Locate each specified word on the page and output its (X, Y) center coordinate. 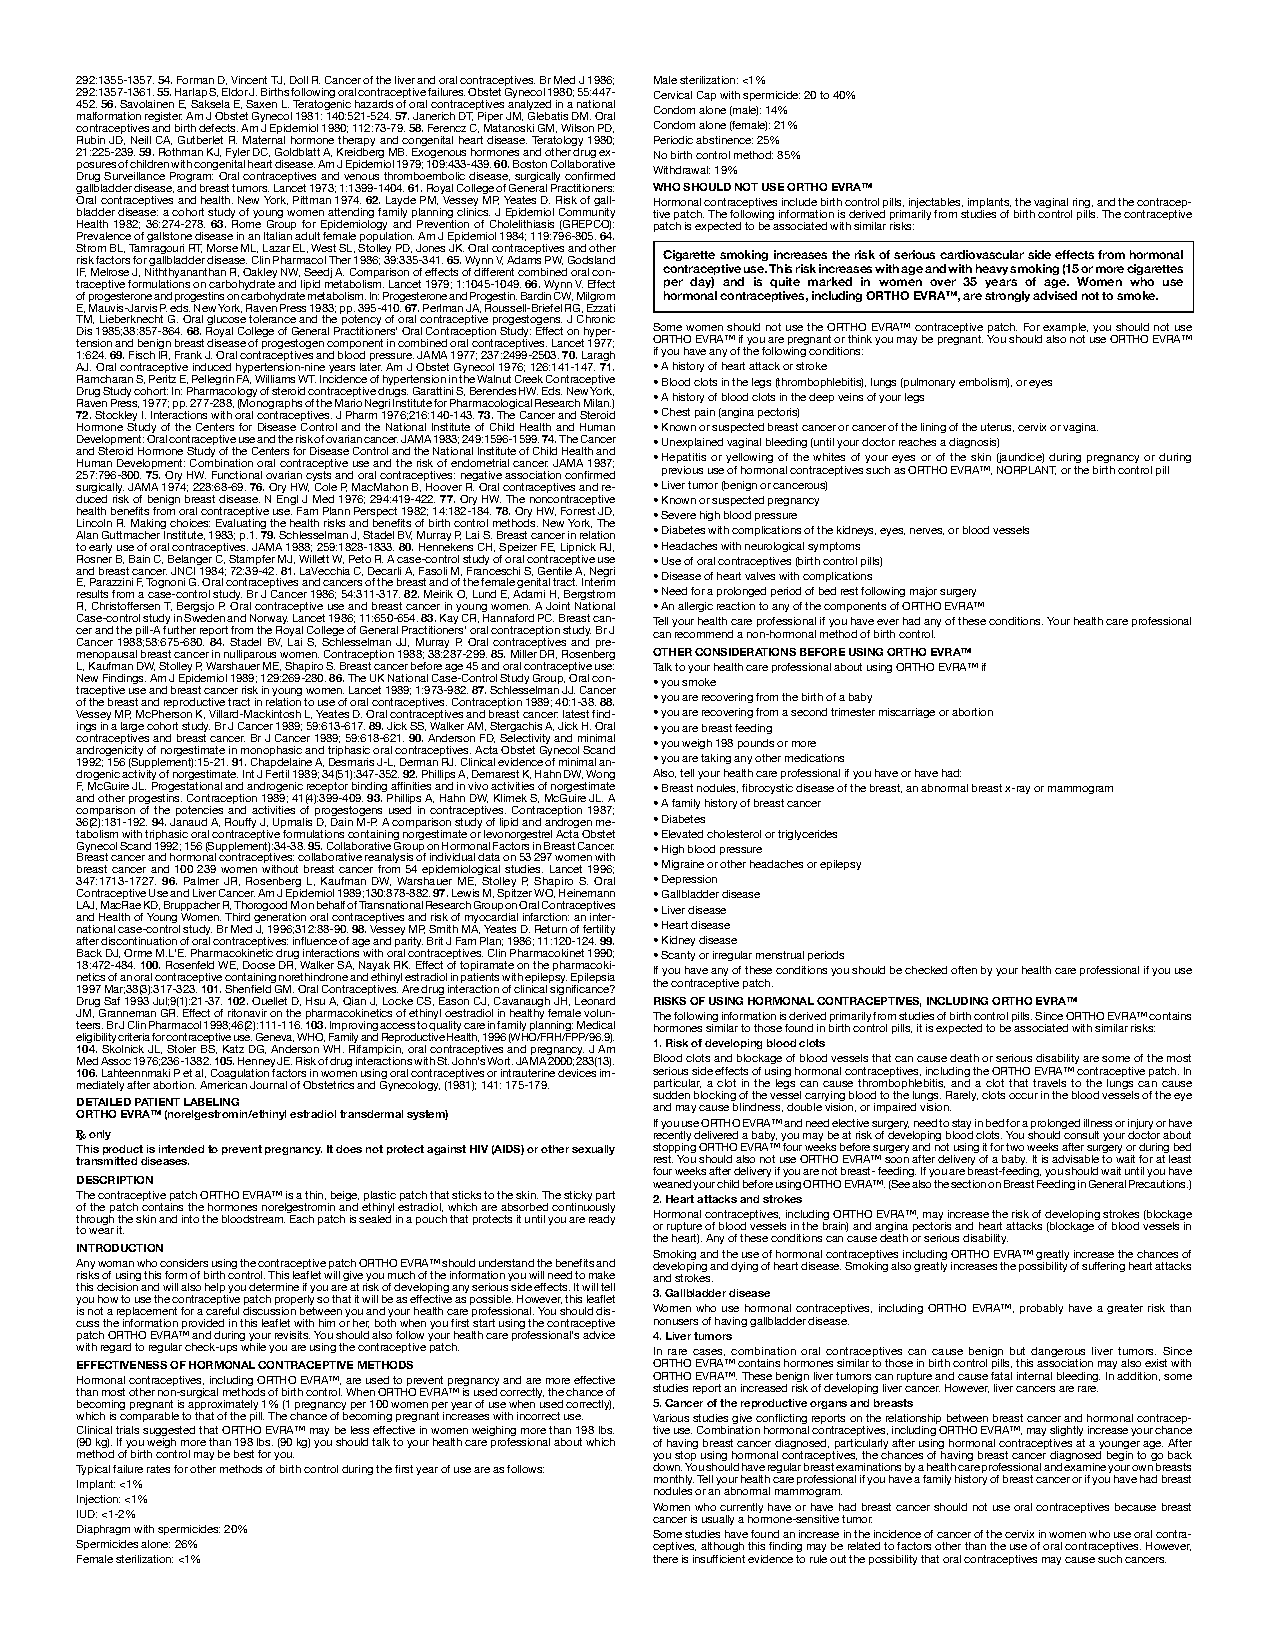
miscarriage (907, 713)
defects (218, 128)
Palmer (201, 881)
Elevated (682, 834)
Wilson (577, 128)
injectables (936, 204)
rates (158, 1469)
